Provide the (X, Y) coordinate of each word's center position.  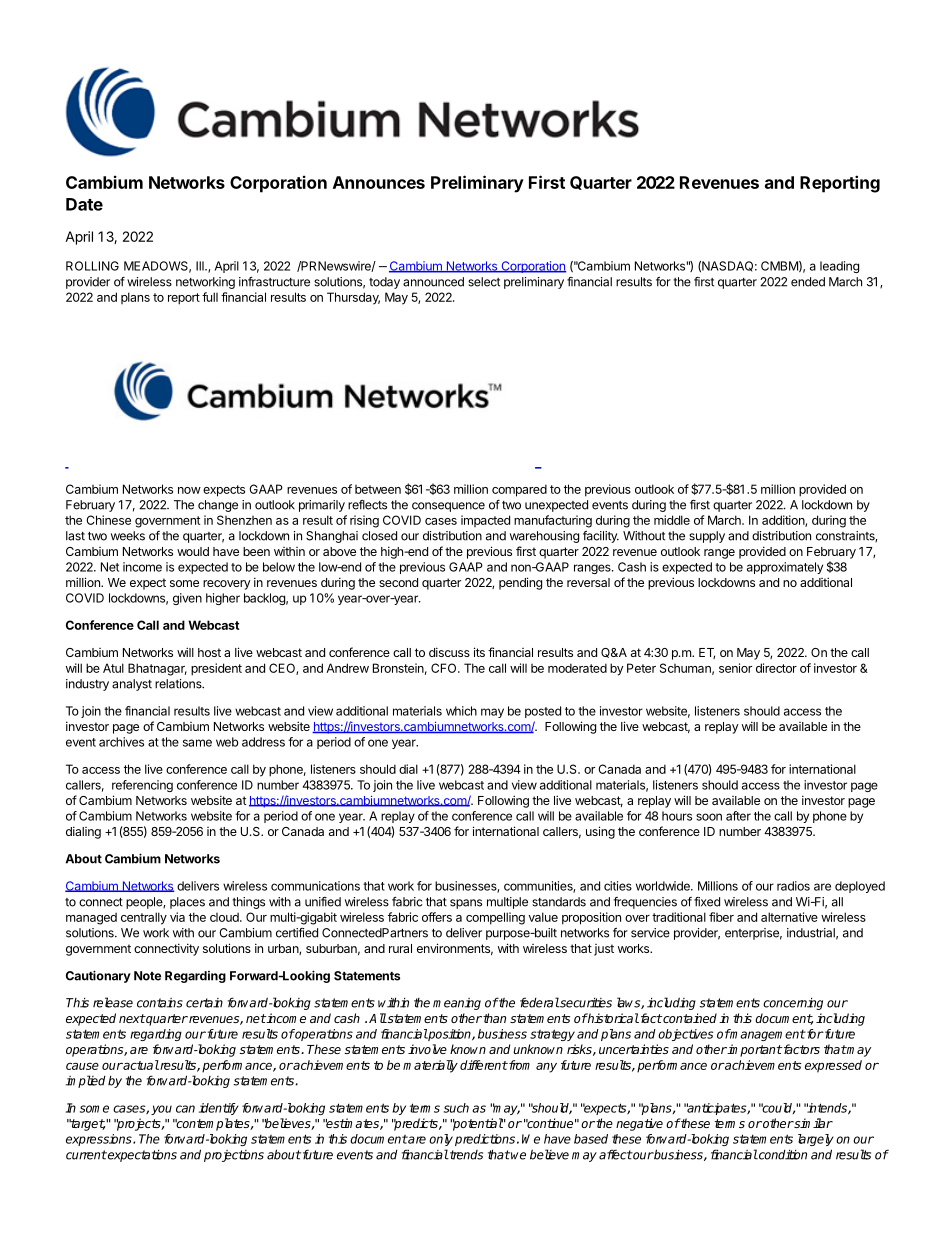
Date (84, 204)
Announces (379, 182)
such (456, 1108)
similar (813, 1123)
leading (839, 267)
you (161, 1110)
